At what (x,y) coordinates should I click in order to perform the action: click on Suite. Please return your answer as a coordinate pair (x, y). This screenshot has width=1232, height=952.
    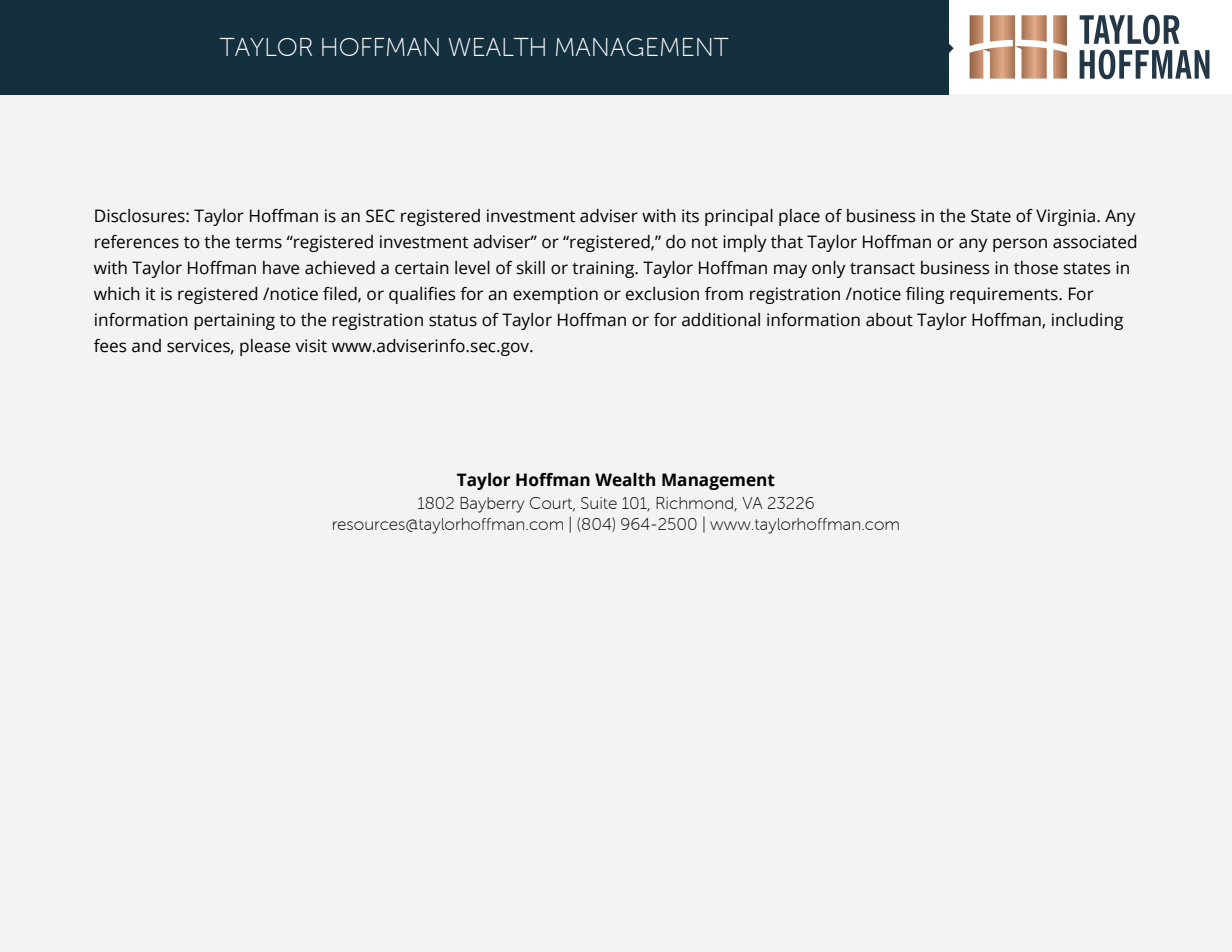
    Looking at the image, I should click on (599, 503).
